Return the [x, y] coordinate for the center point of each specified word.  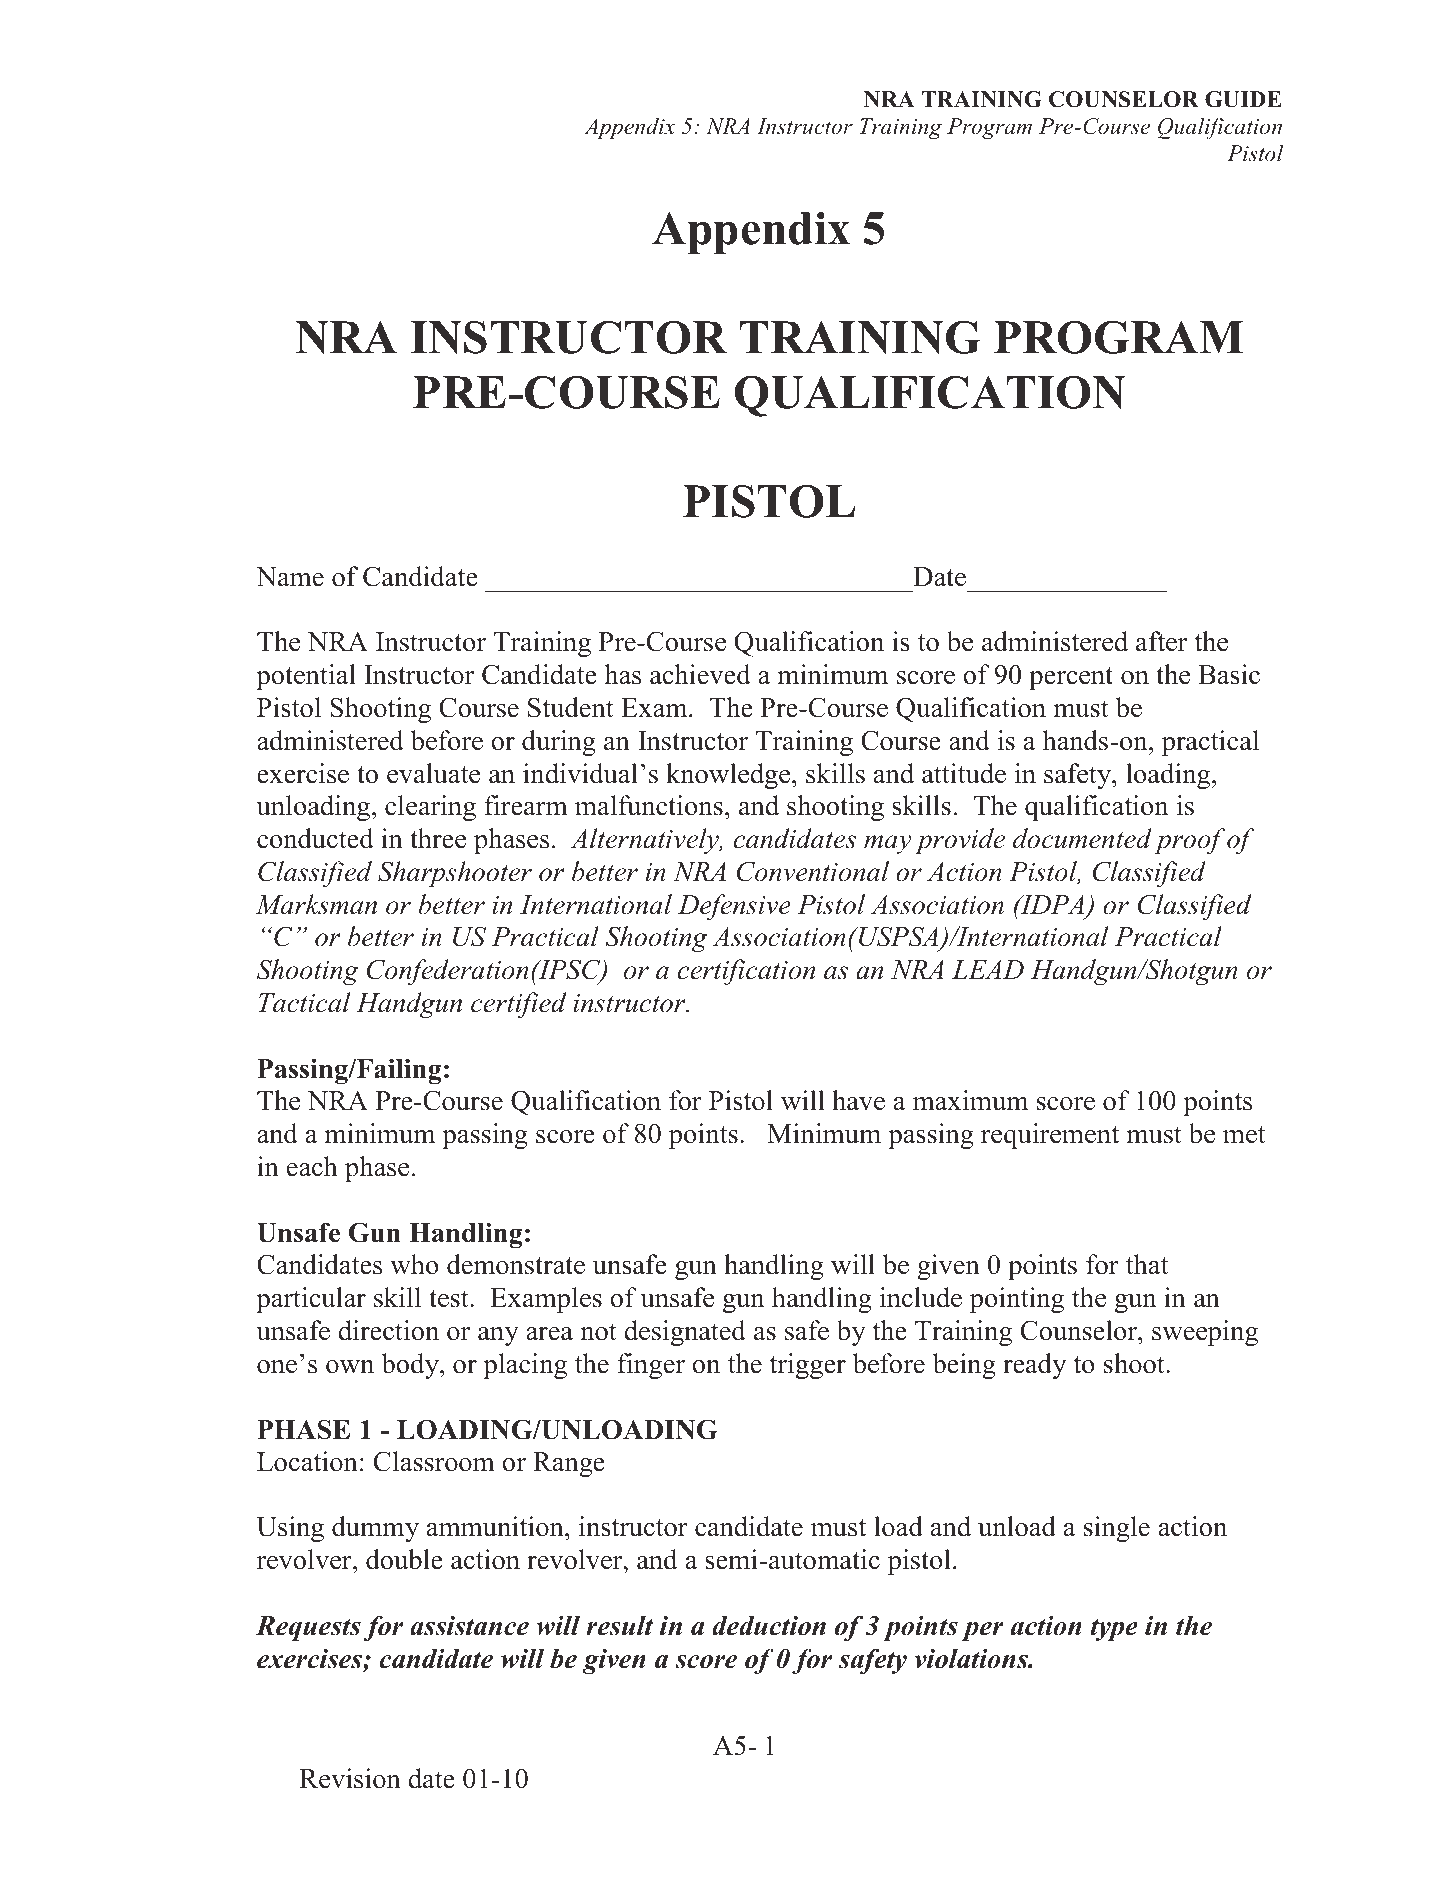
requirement [1050, 1136]
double [404, 1559]
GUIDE [1243, 99]
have [858, 1100]
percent [1071, 678]
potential [306, 677]
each [312, 1166]
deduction [769, 1625]
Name [290, 577]
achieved [700, 674]
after [1161, 641]
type [1114, 1630]
